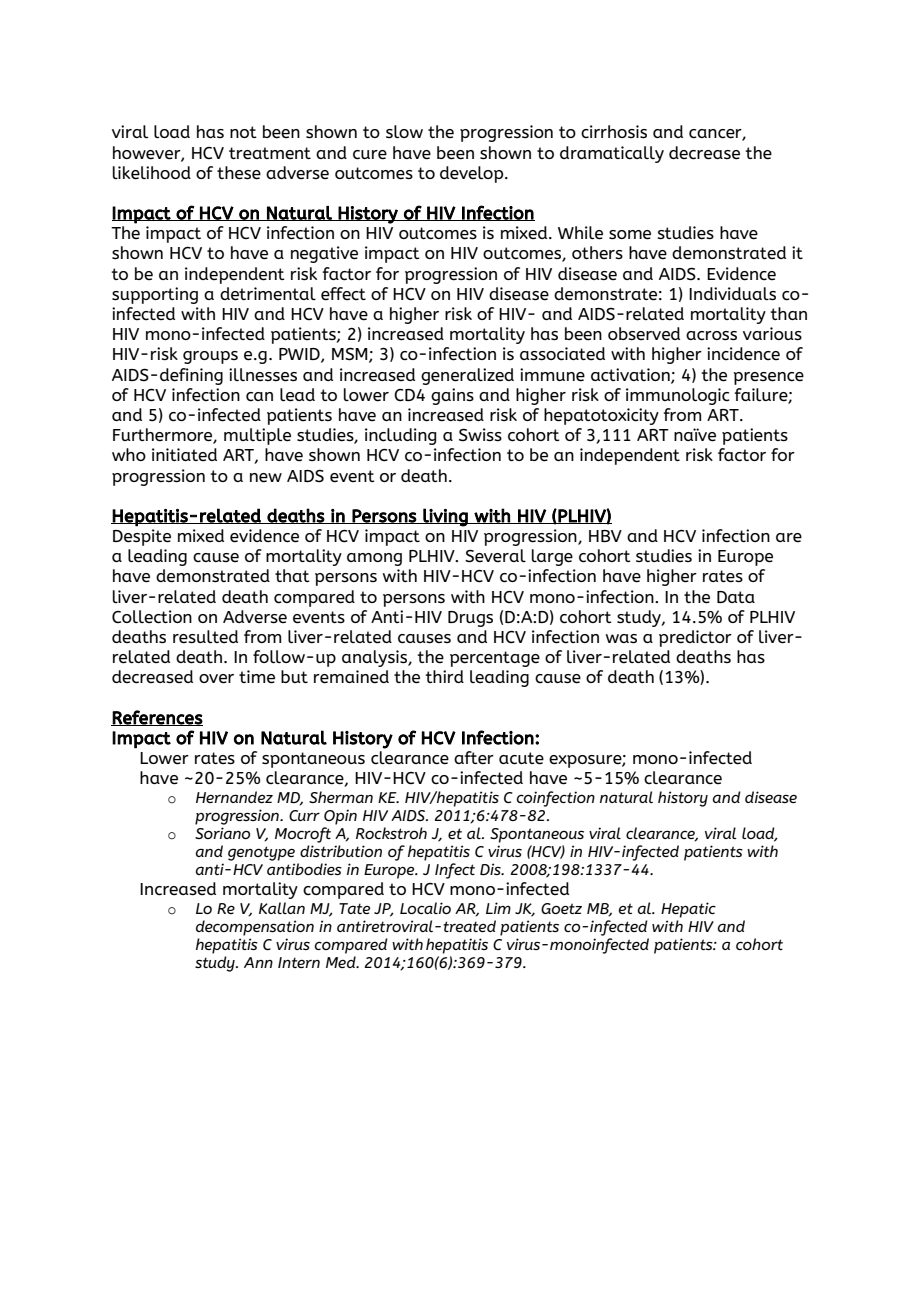 The image size is (924, 1307). What do you see at coordinates (142, 537) in the screenshot?
I see `Despite` at bounding box center [142, 537].
